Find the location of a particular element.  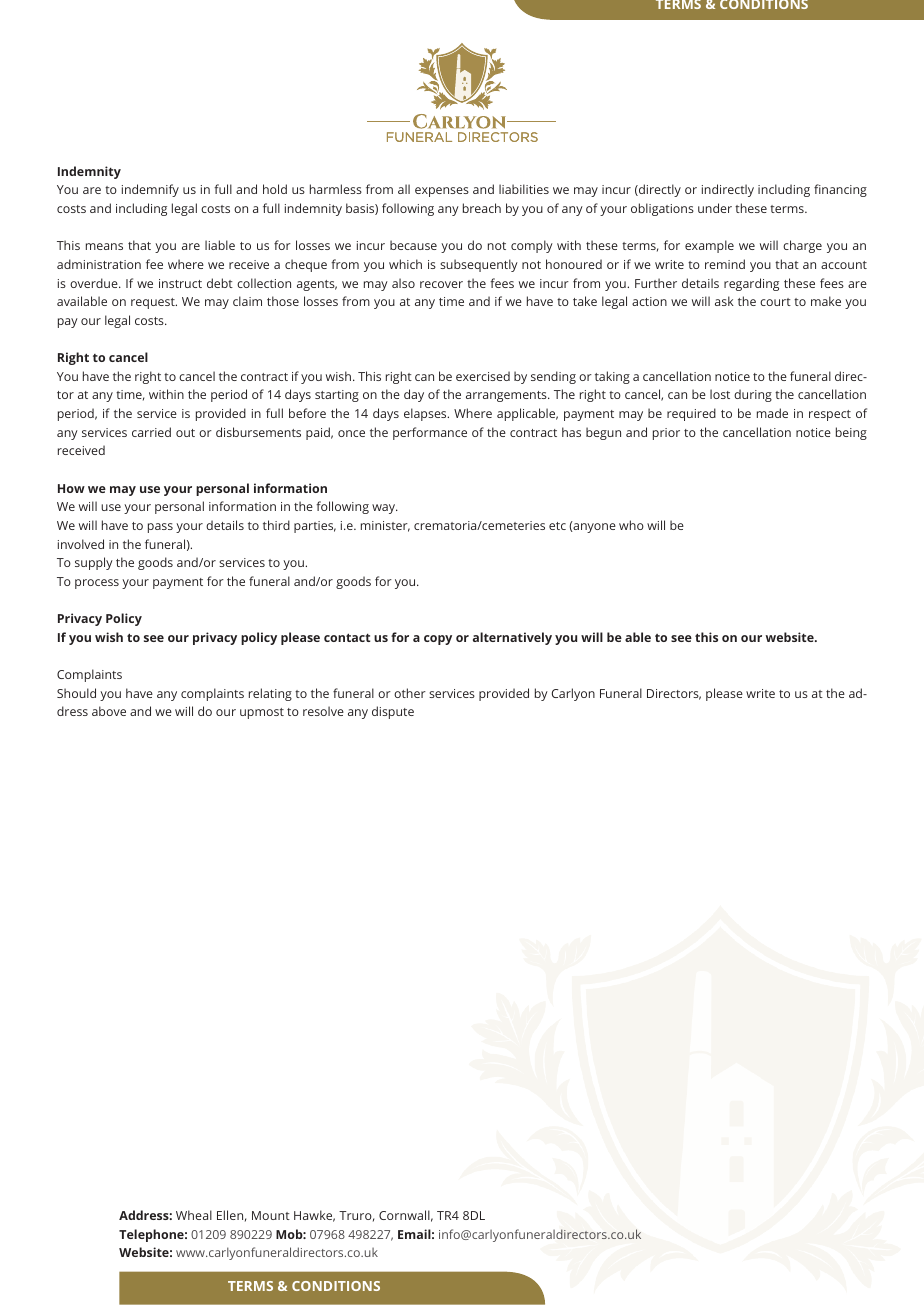

other is located at coordinates (410, 693).
